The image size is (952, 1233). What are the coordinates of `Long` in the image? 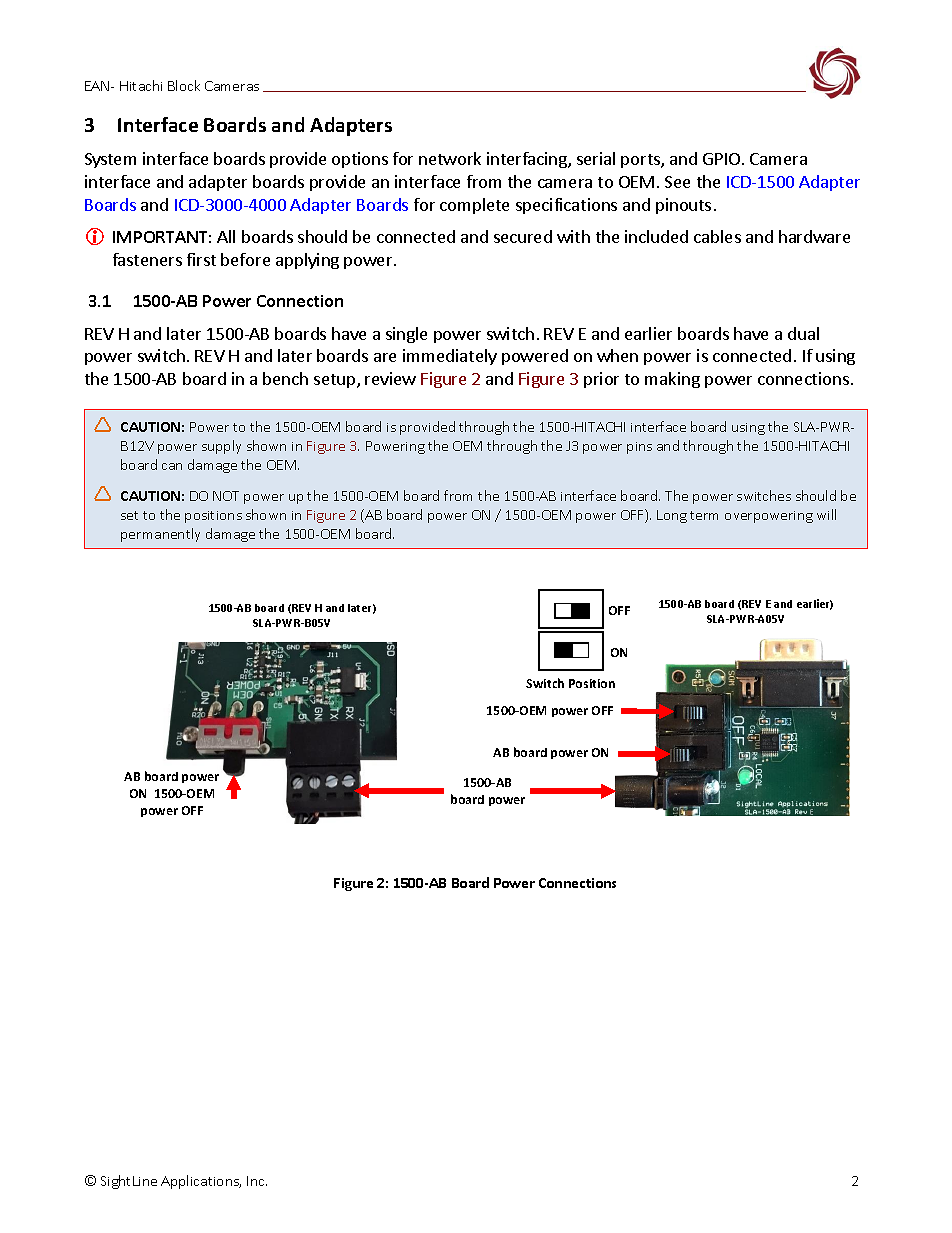 It's located at (672, 516).
